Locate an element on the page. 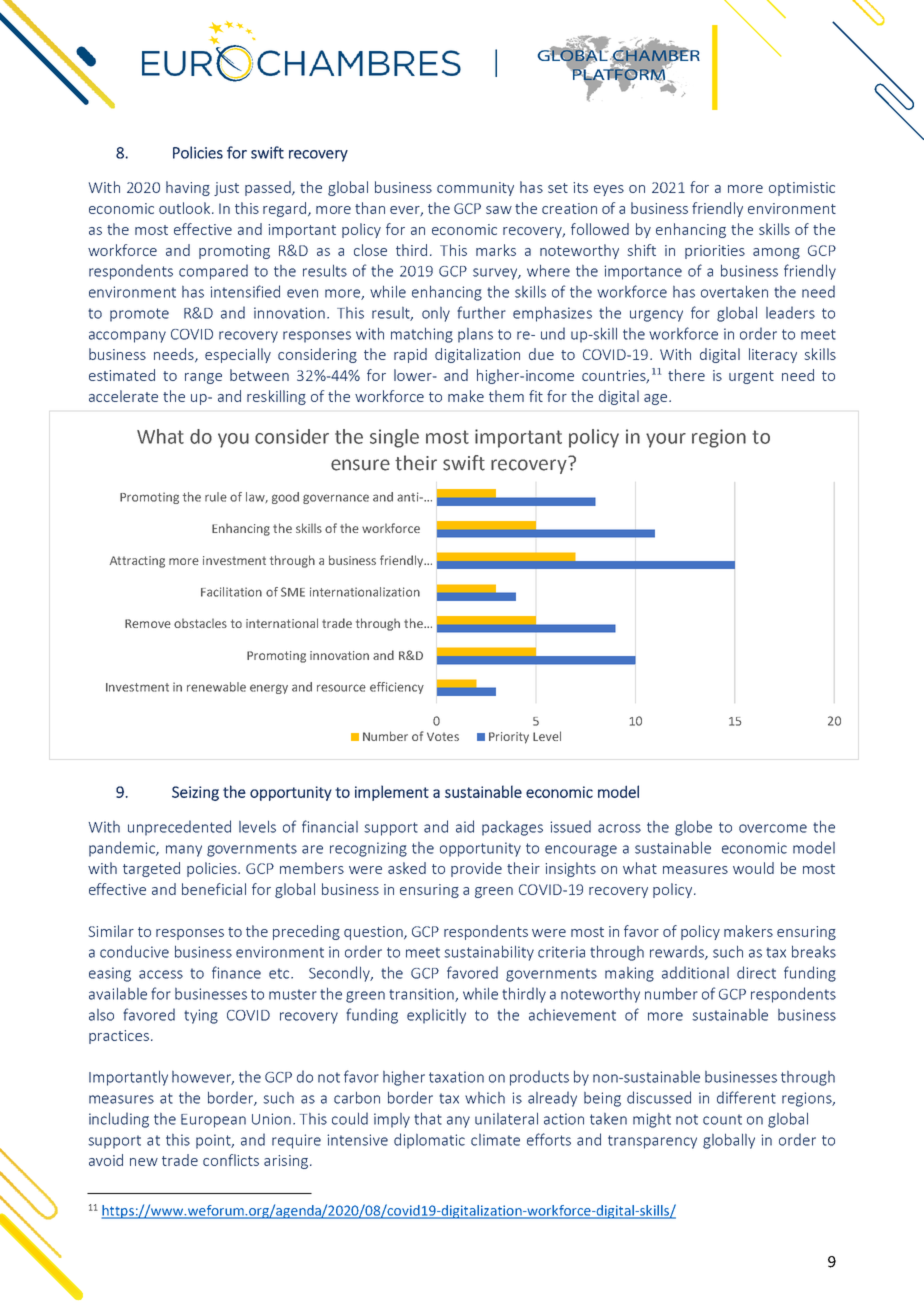  outlook is located at coordinates (186, 208).
